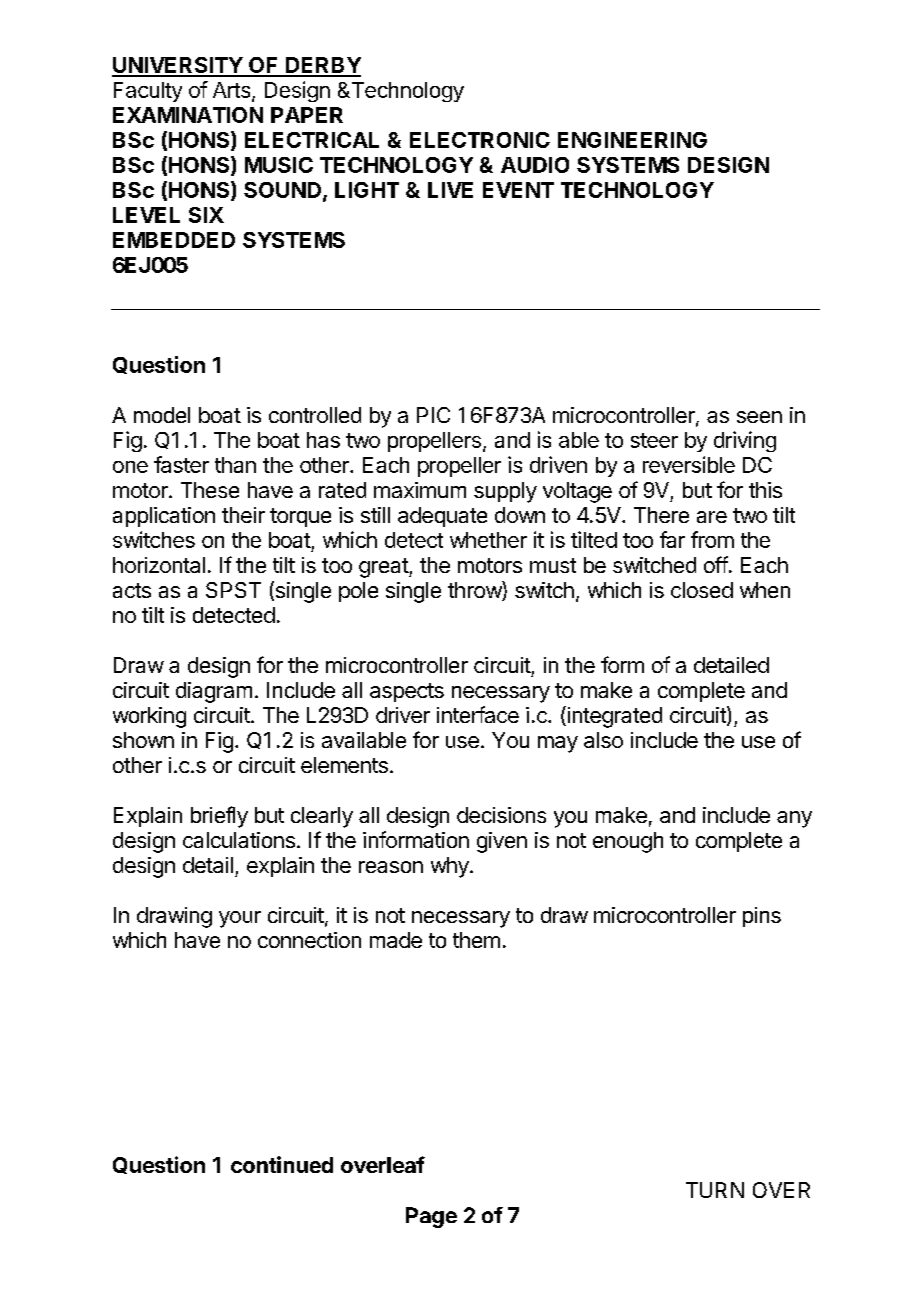 Image resolution: width=924 pixels, height=1308 pixels. What do you see at coordinates (762, 917) in the image?
I see `pins` at bounding box center [762, 917].
